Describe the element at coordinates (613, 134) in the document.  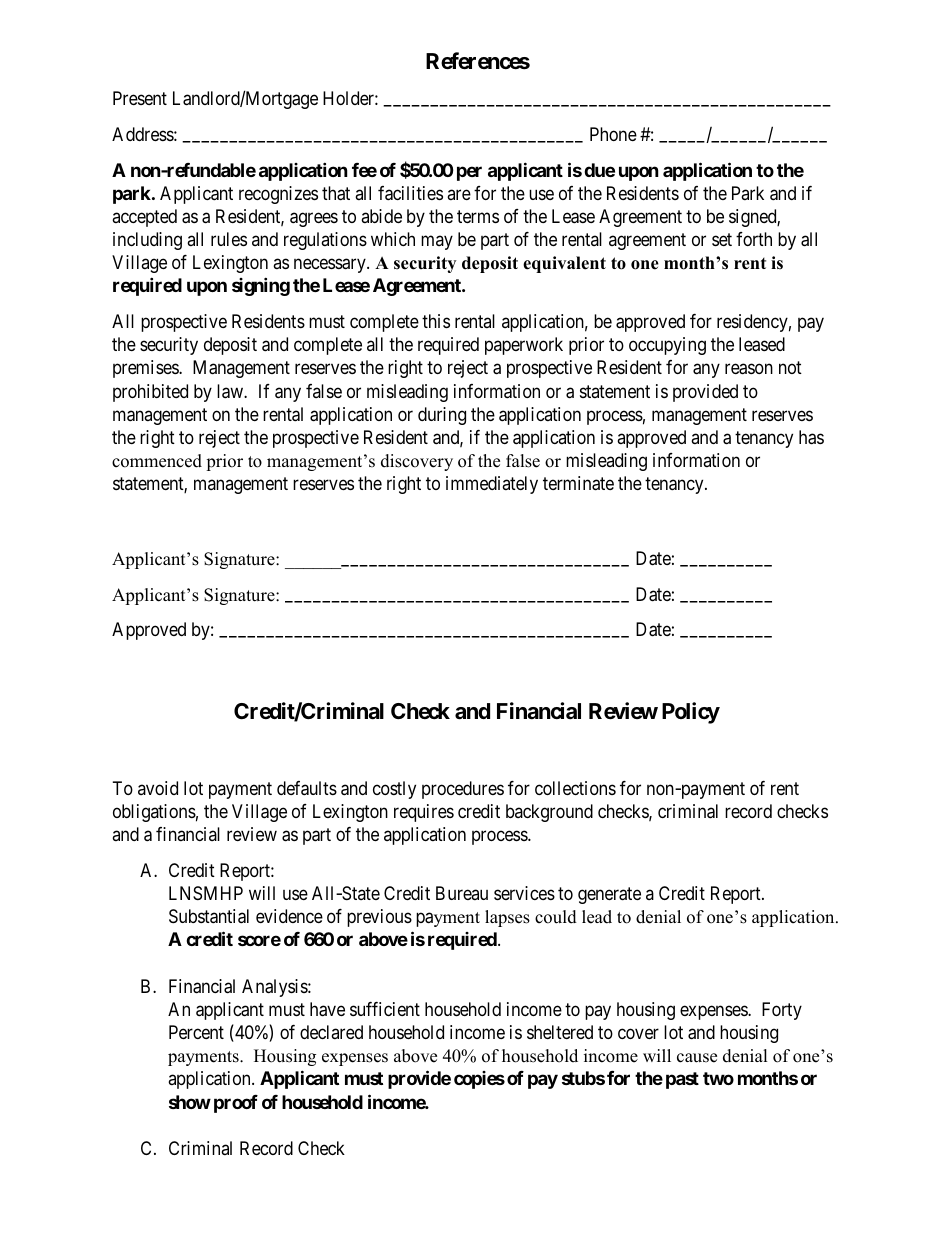
I see `Phone` at that location.
